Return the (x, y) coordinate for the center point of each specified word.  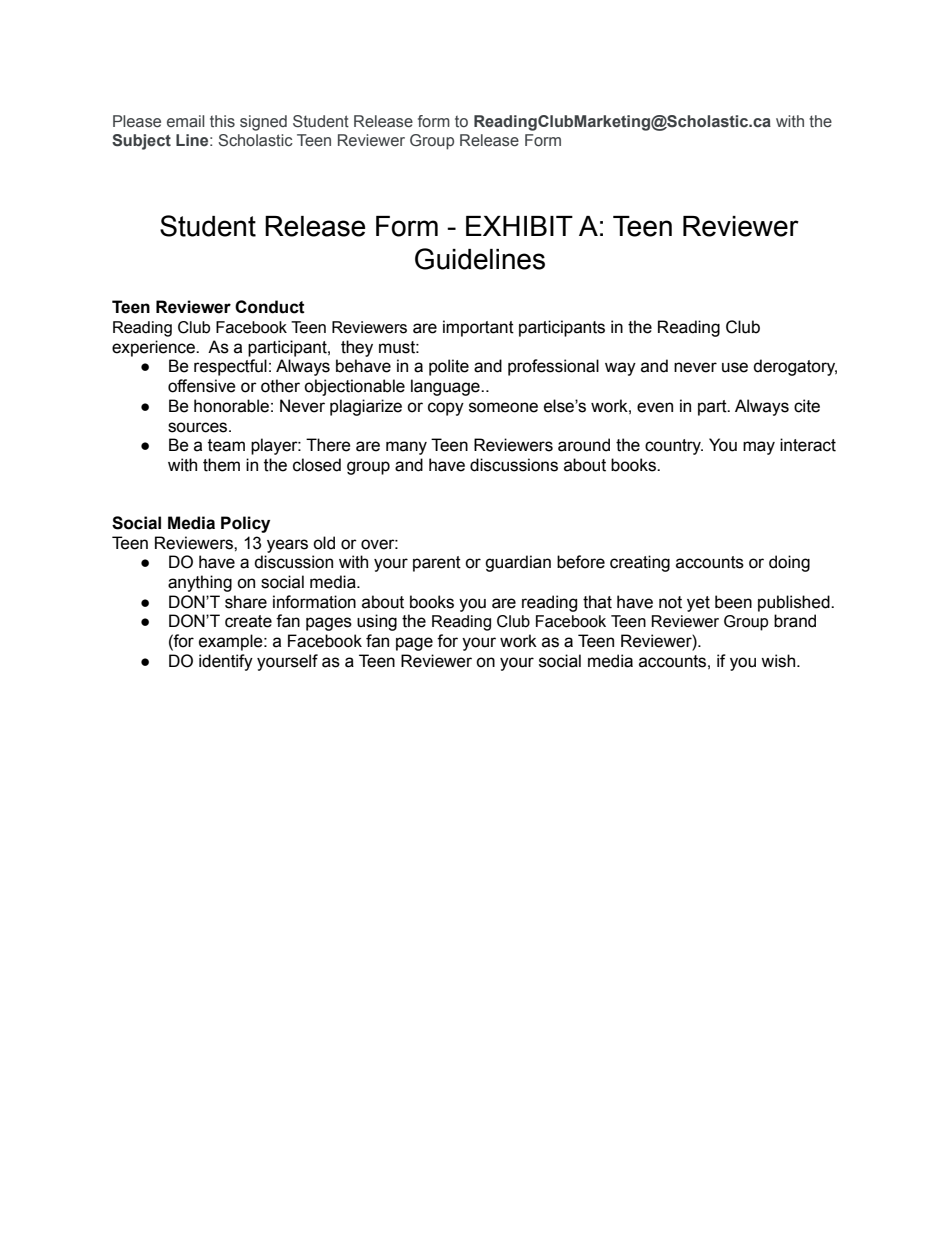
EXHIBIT (519, 226)
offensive (202, 386)
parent (437, 564)
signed (263, 123)
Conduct (270, 307)
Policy (245, 524)
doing (789, 563)
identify (226, 662)
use (735, 367)
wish (779, 661)
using (377, 622)
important (478, 328)
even (655, 407)
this (222, 121)
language (446, 387)
